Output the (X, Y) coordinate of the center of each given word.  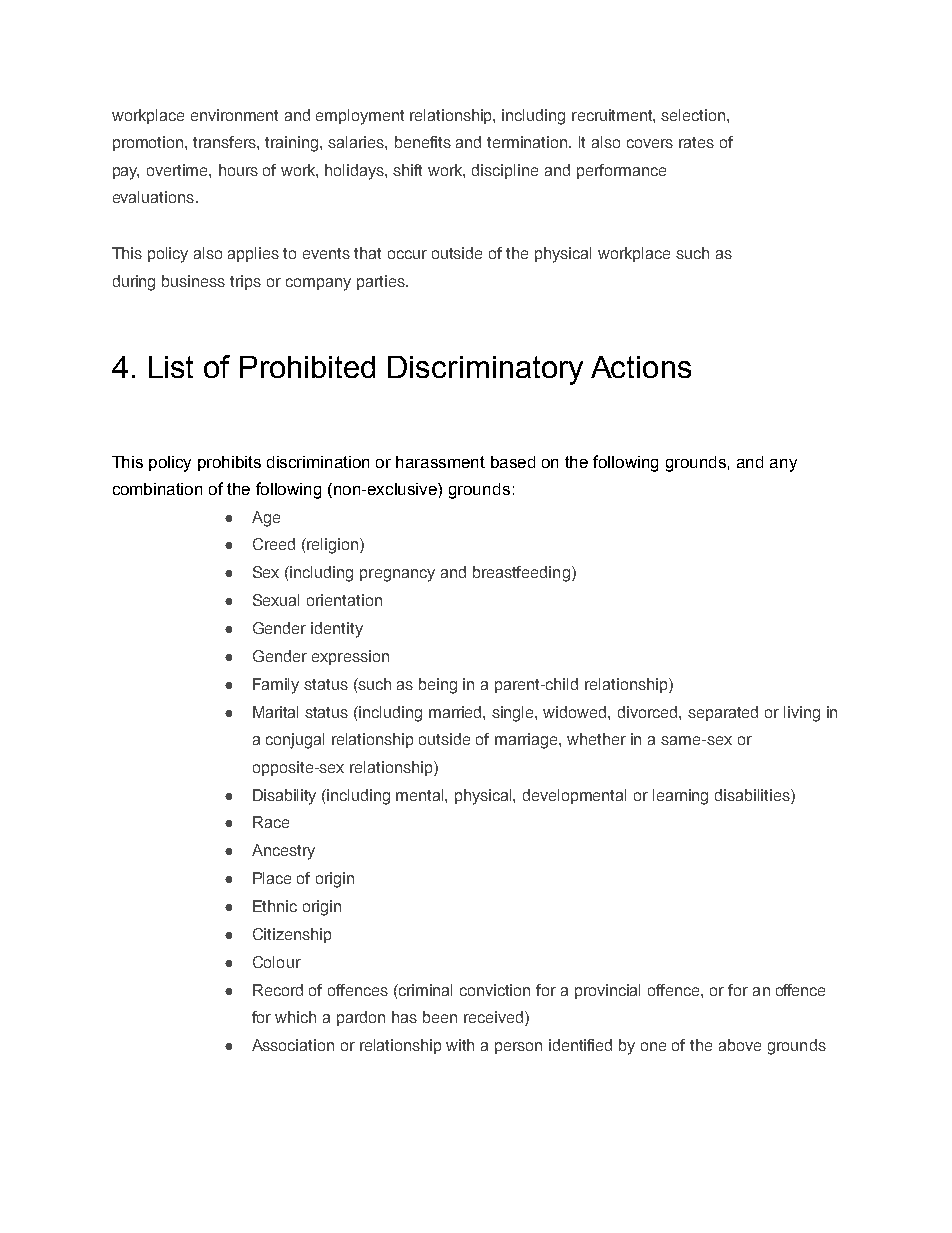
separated (723, 713)
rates (696, 142)
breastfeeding (521, 574)
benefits (423, 142)
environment (234, 115)
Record (278, 990)
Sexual (276, 600)
